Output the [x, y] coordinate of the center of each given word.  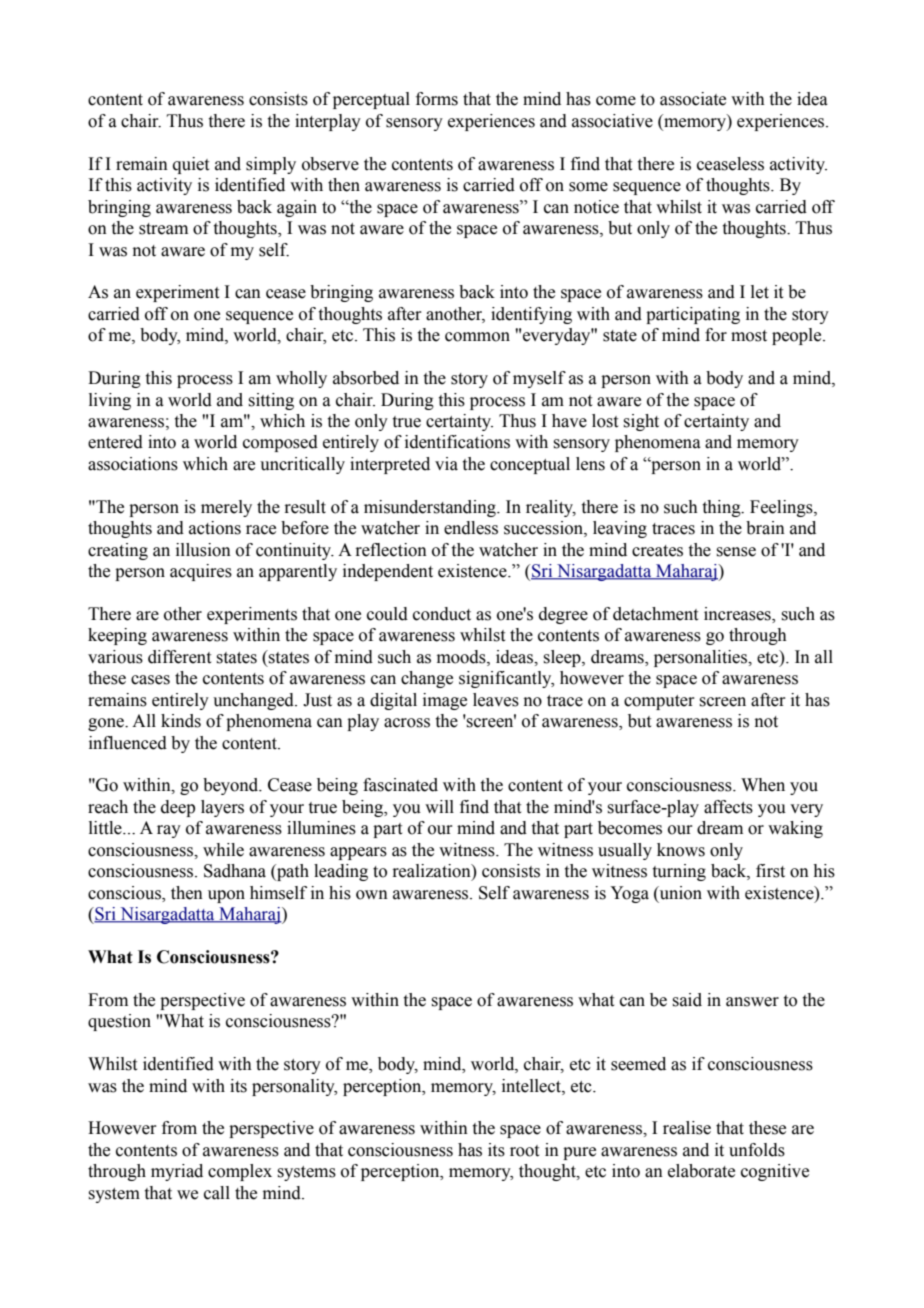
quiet [191, 165]
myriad [177, 1172]
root [524, 1151]
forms [437, 99]
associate [693, 99]
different [179, 657]
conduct [442, 614]
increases [738, 615]
